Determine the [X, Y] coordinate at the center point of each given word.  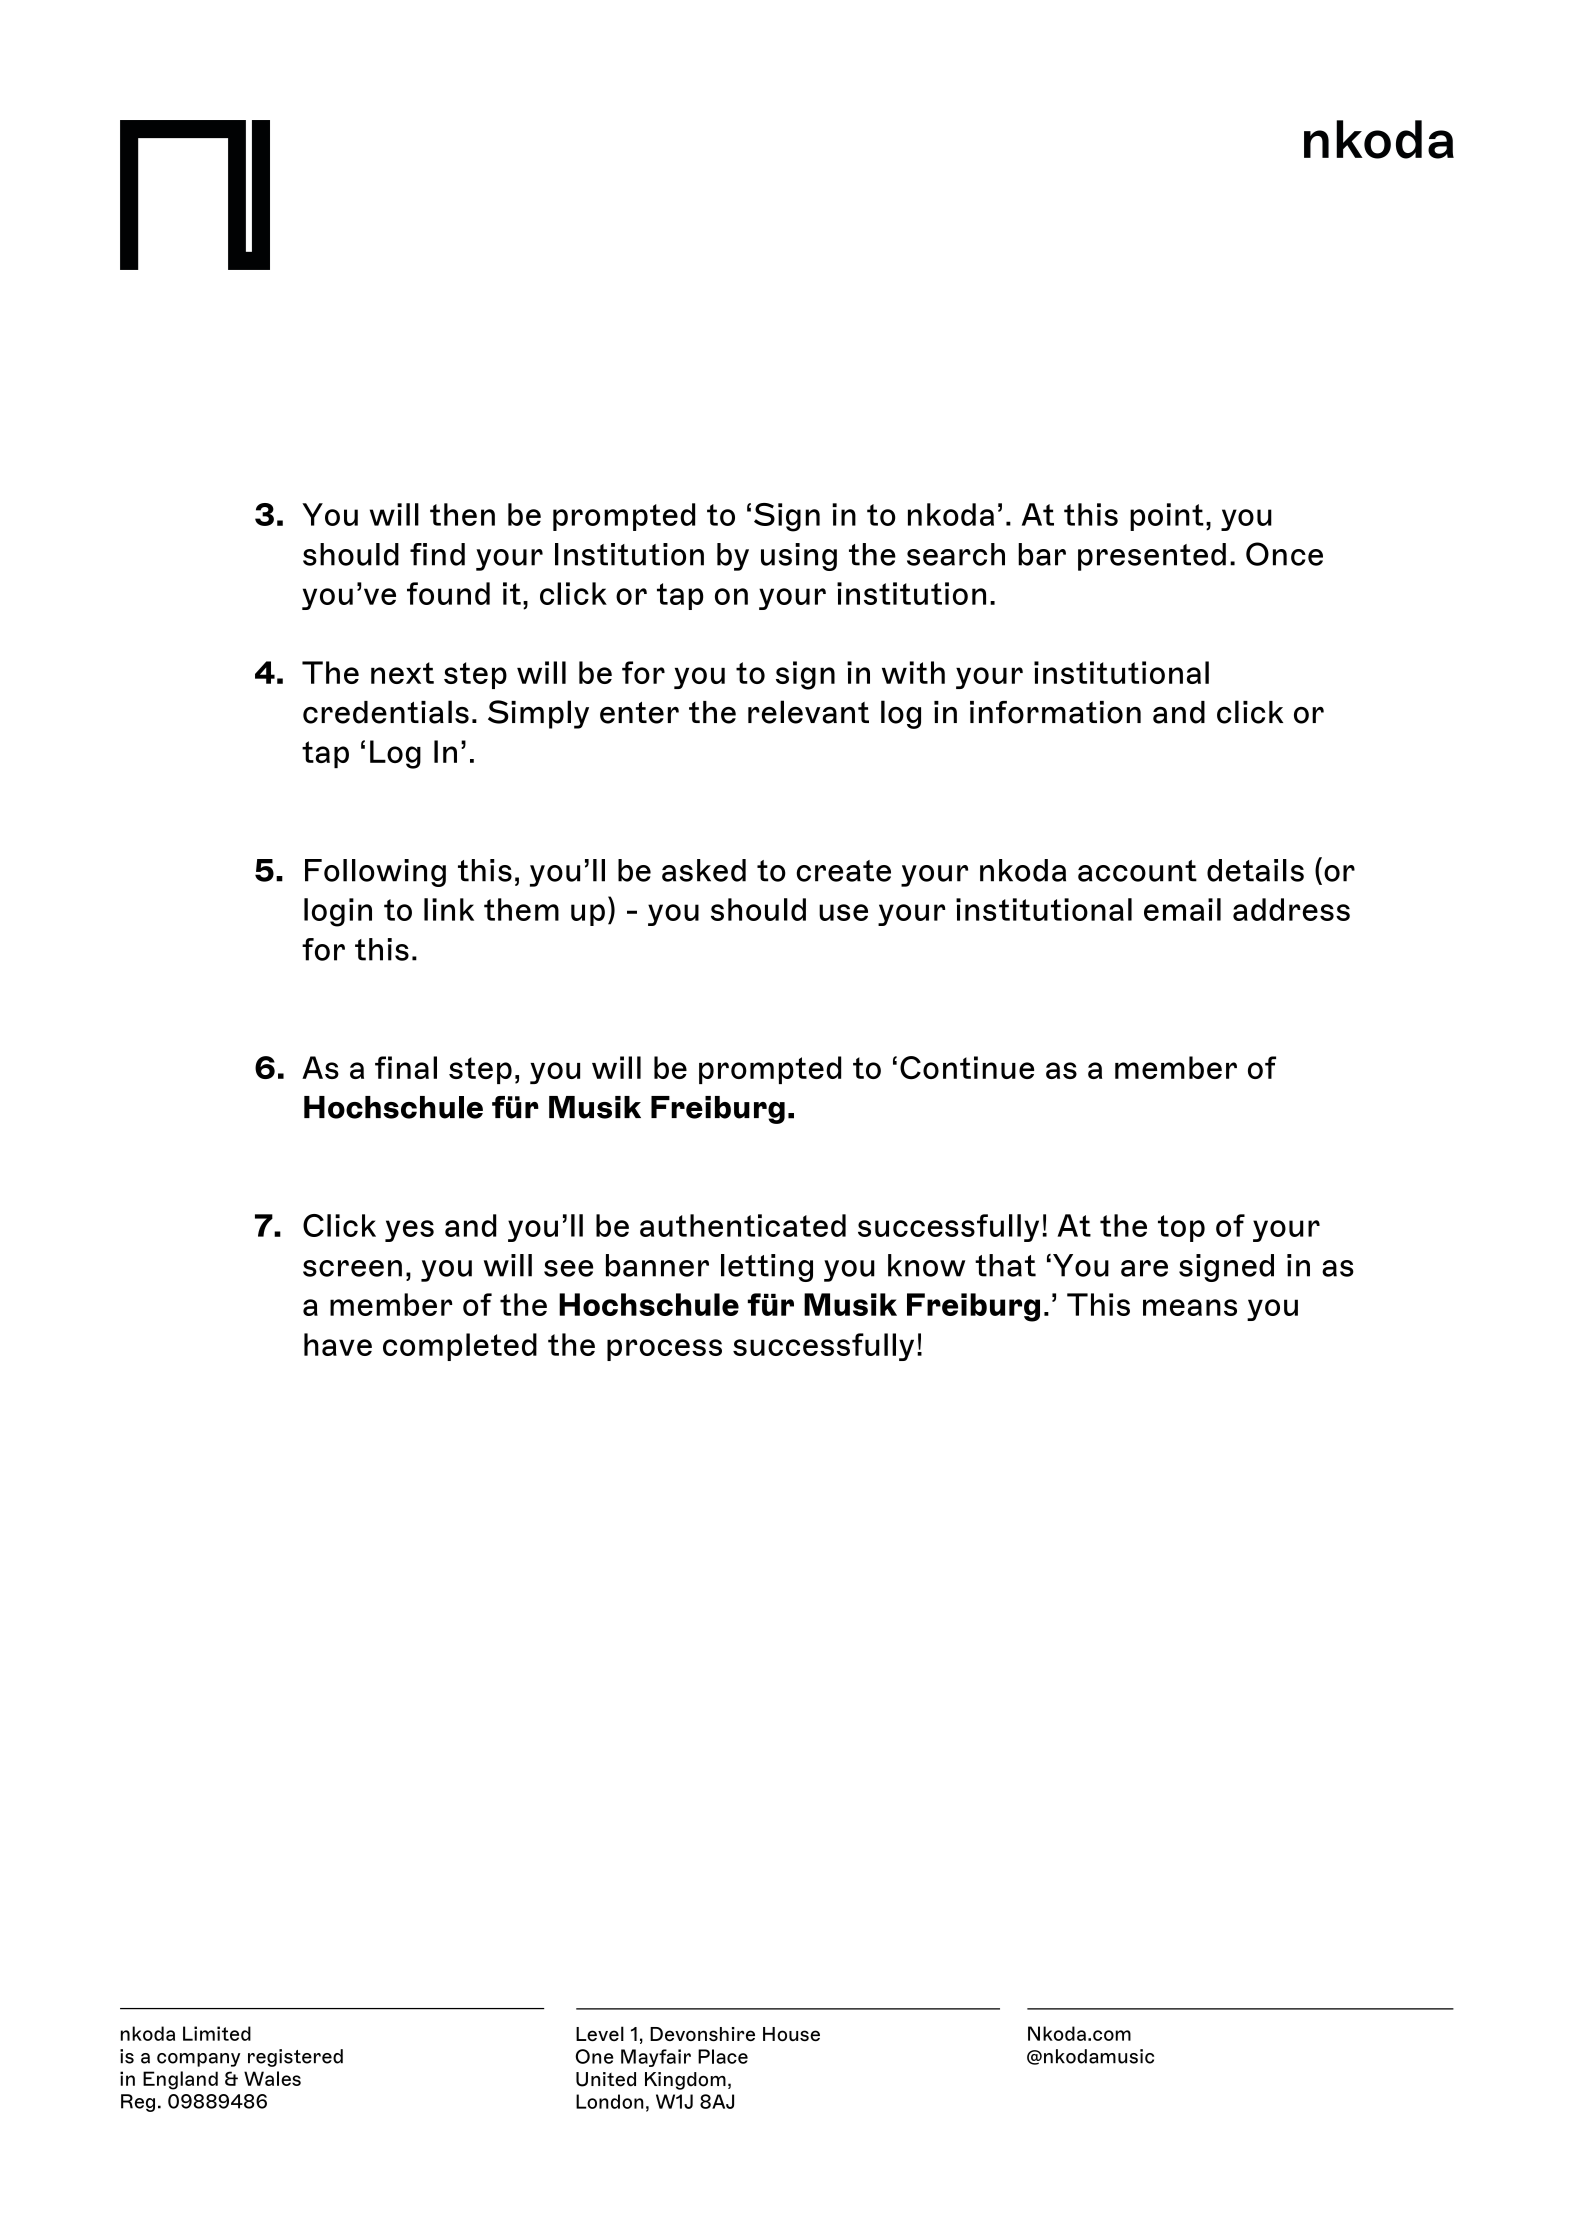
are [1144, 1268]
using [799, 557]
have [338, 1344]
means [1190, 1307]
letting [767, 1268]
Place [723, 2056]
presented [1152, 557]
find [437, 554]
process [664, 1350]
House [791, 2034]
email [1182, 909]
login [338, 912]
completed [460, 1347]
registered [295, 2058]
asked [704, 870]
